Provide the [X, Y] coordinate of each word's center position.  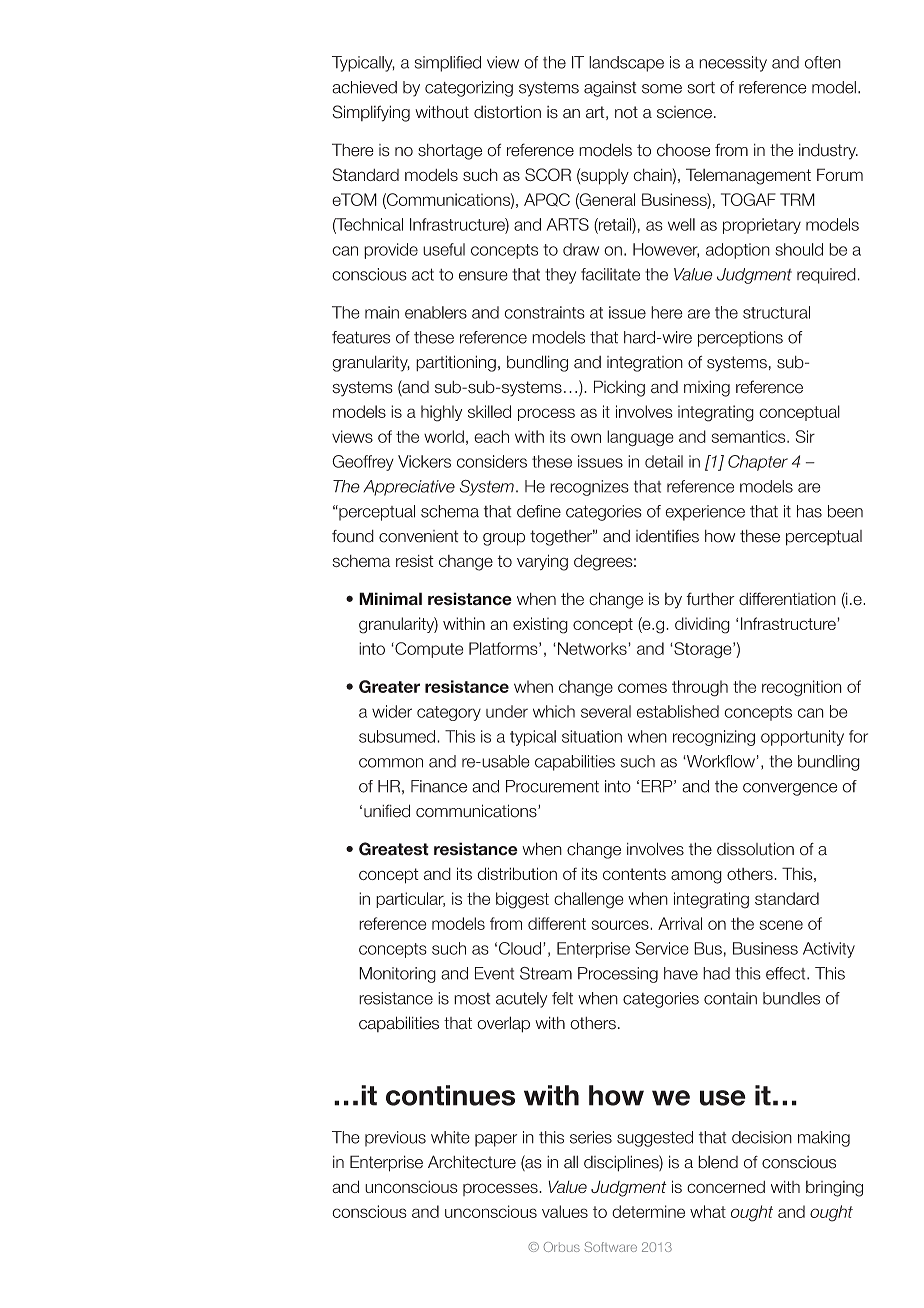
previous [395, 1139]
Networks [593, 648]
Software [610, 1247]
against [610, 89]
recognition [802, 688]
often [823, 62]
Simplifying [371, 113]
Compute [428, 650]
